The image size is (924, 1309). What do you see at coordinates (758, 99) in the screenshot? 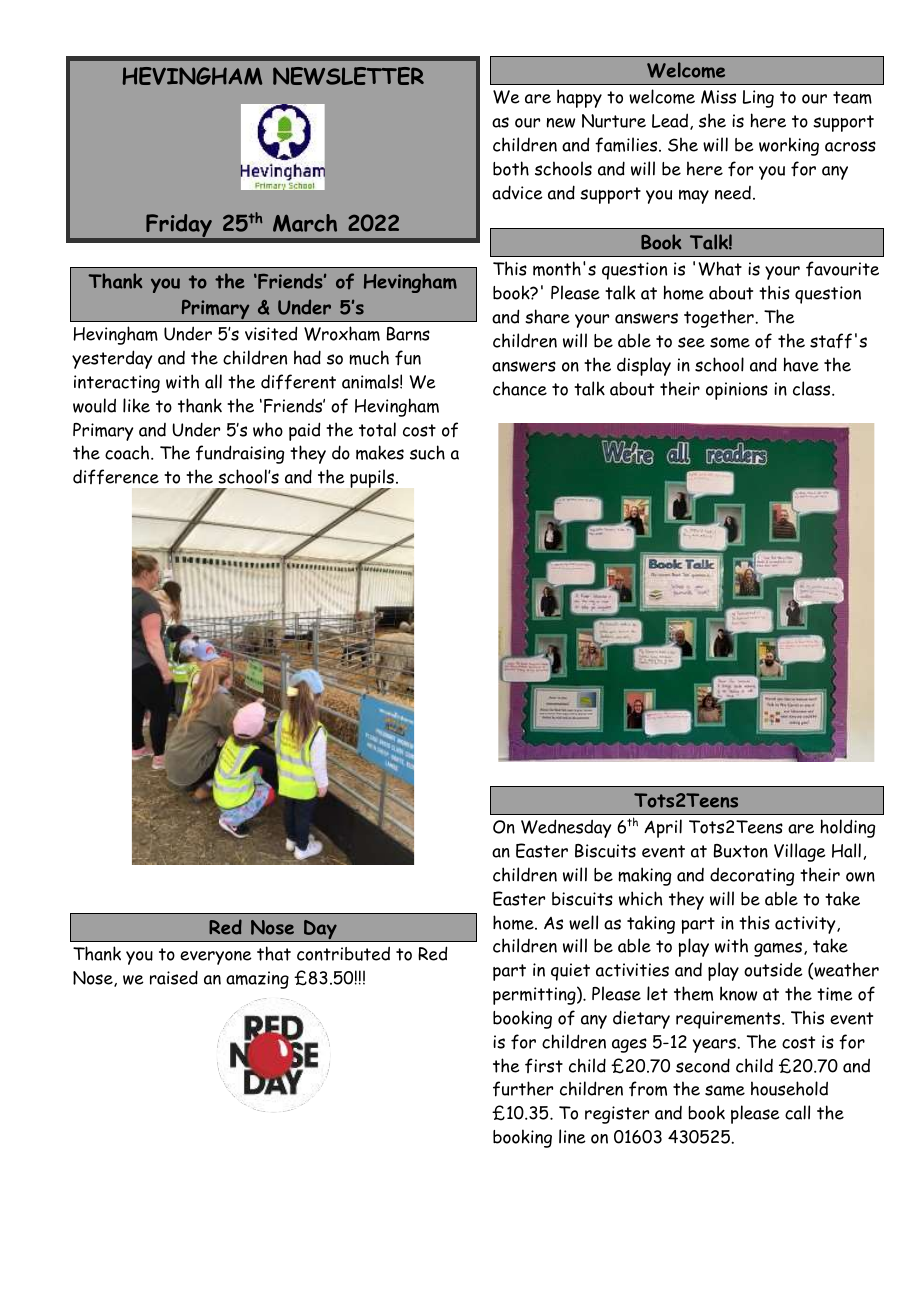
I see `Ling` at bounding box center [758, 99].
